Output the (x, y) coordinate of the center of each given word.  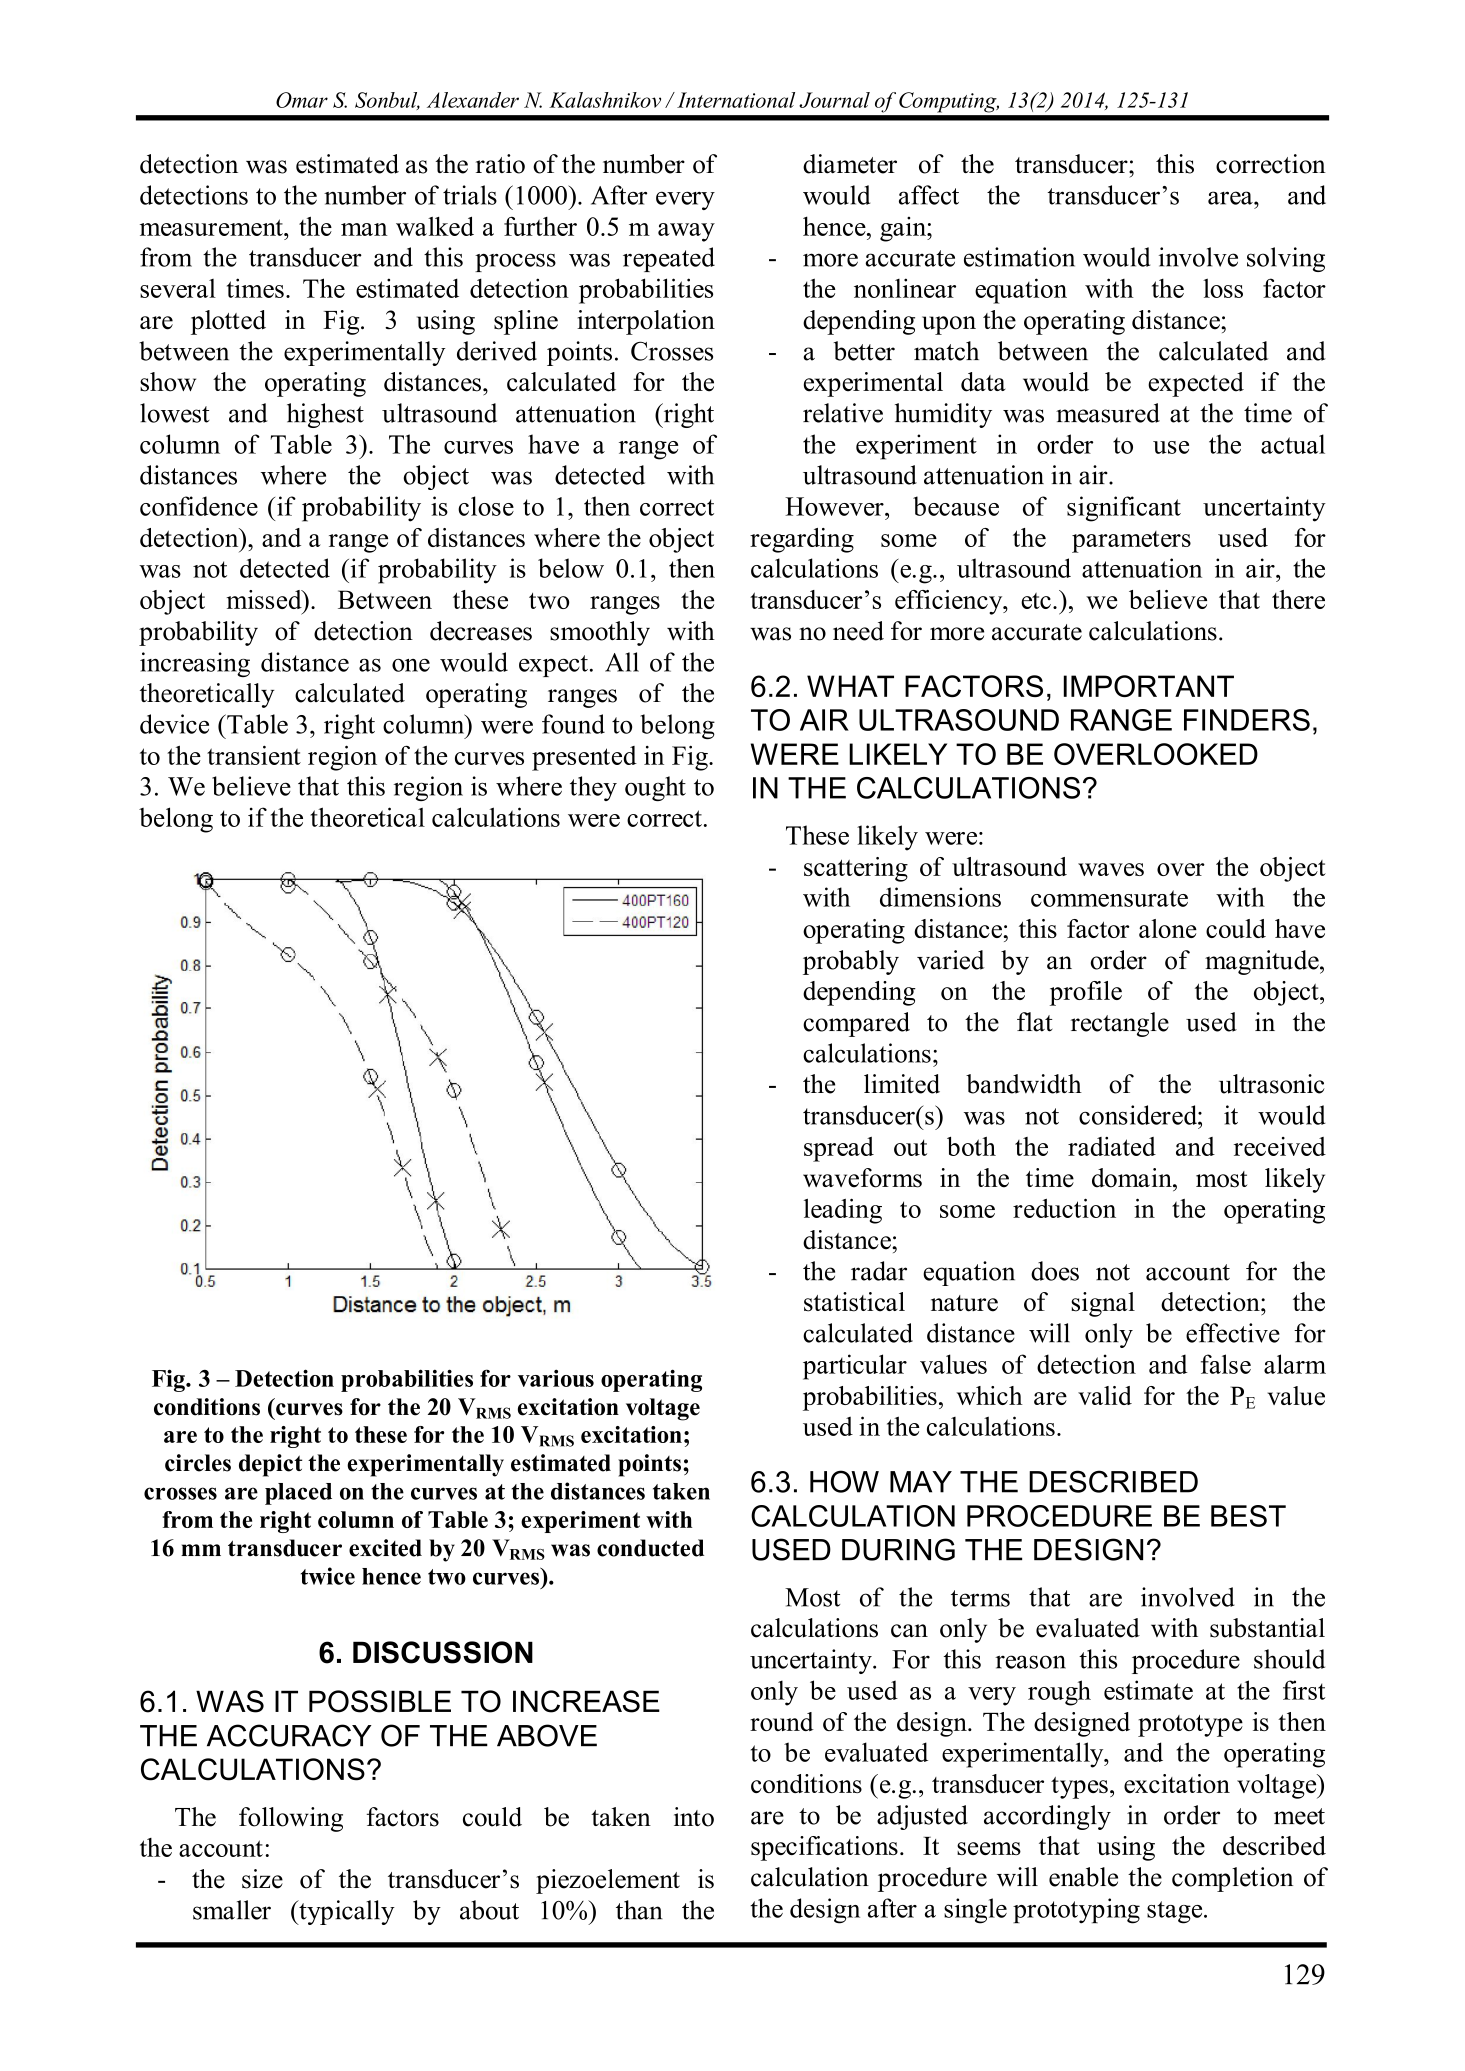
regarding (802, 540)
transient (254, 755)
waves (1111, 869)
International (736, 100)
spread (839, 1149)
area (1231, 198)
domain (1133, 1178)
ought (655, 788)
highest (325, 415)
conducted (650, 1548)
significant (1124, 509)
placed (298, 1494)
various (556, 1378)
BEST (1248, 1516)
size (262, 1879)
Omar (302, 100)
